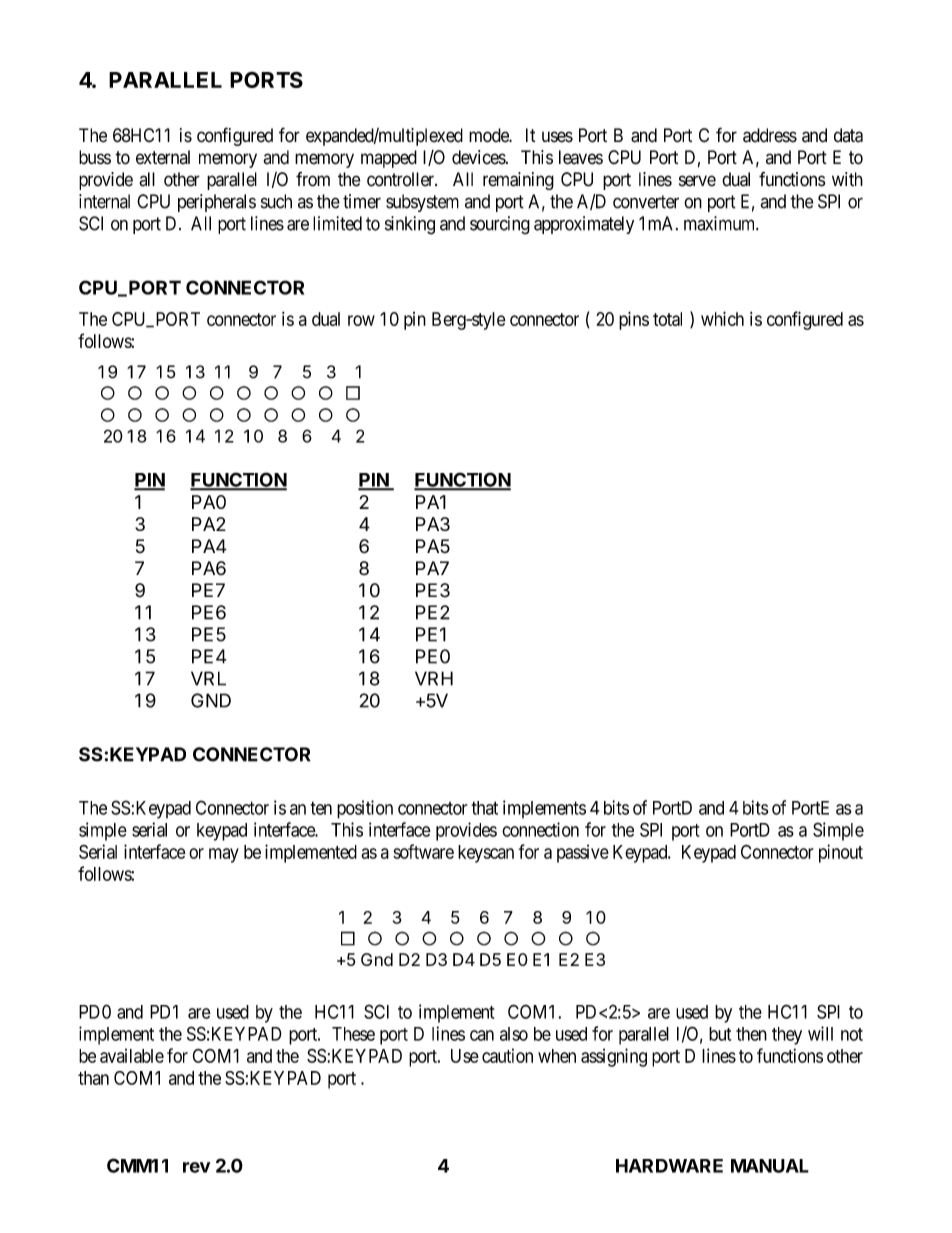 Image resolution: width=952 pixels, height=1233 pixels. I want to click on caution, so click(507, 1055).
